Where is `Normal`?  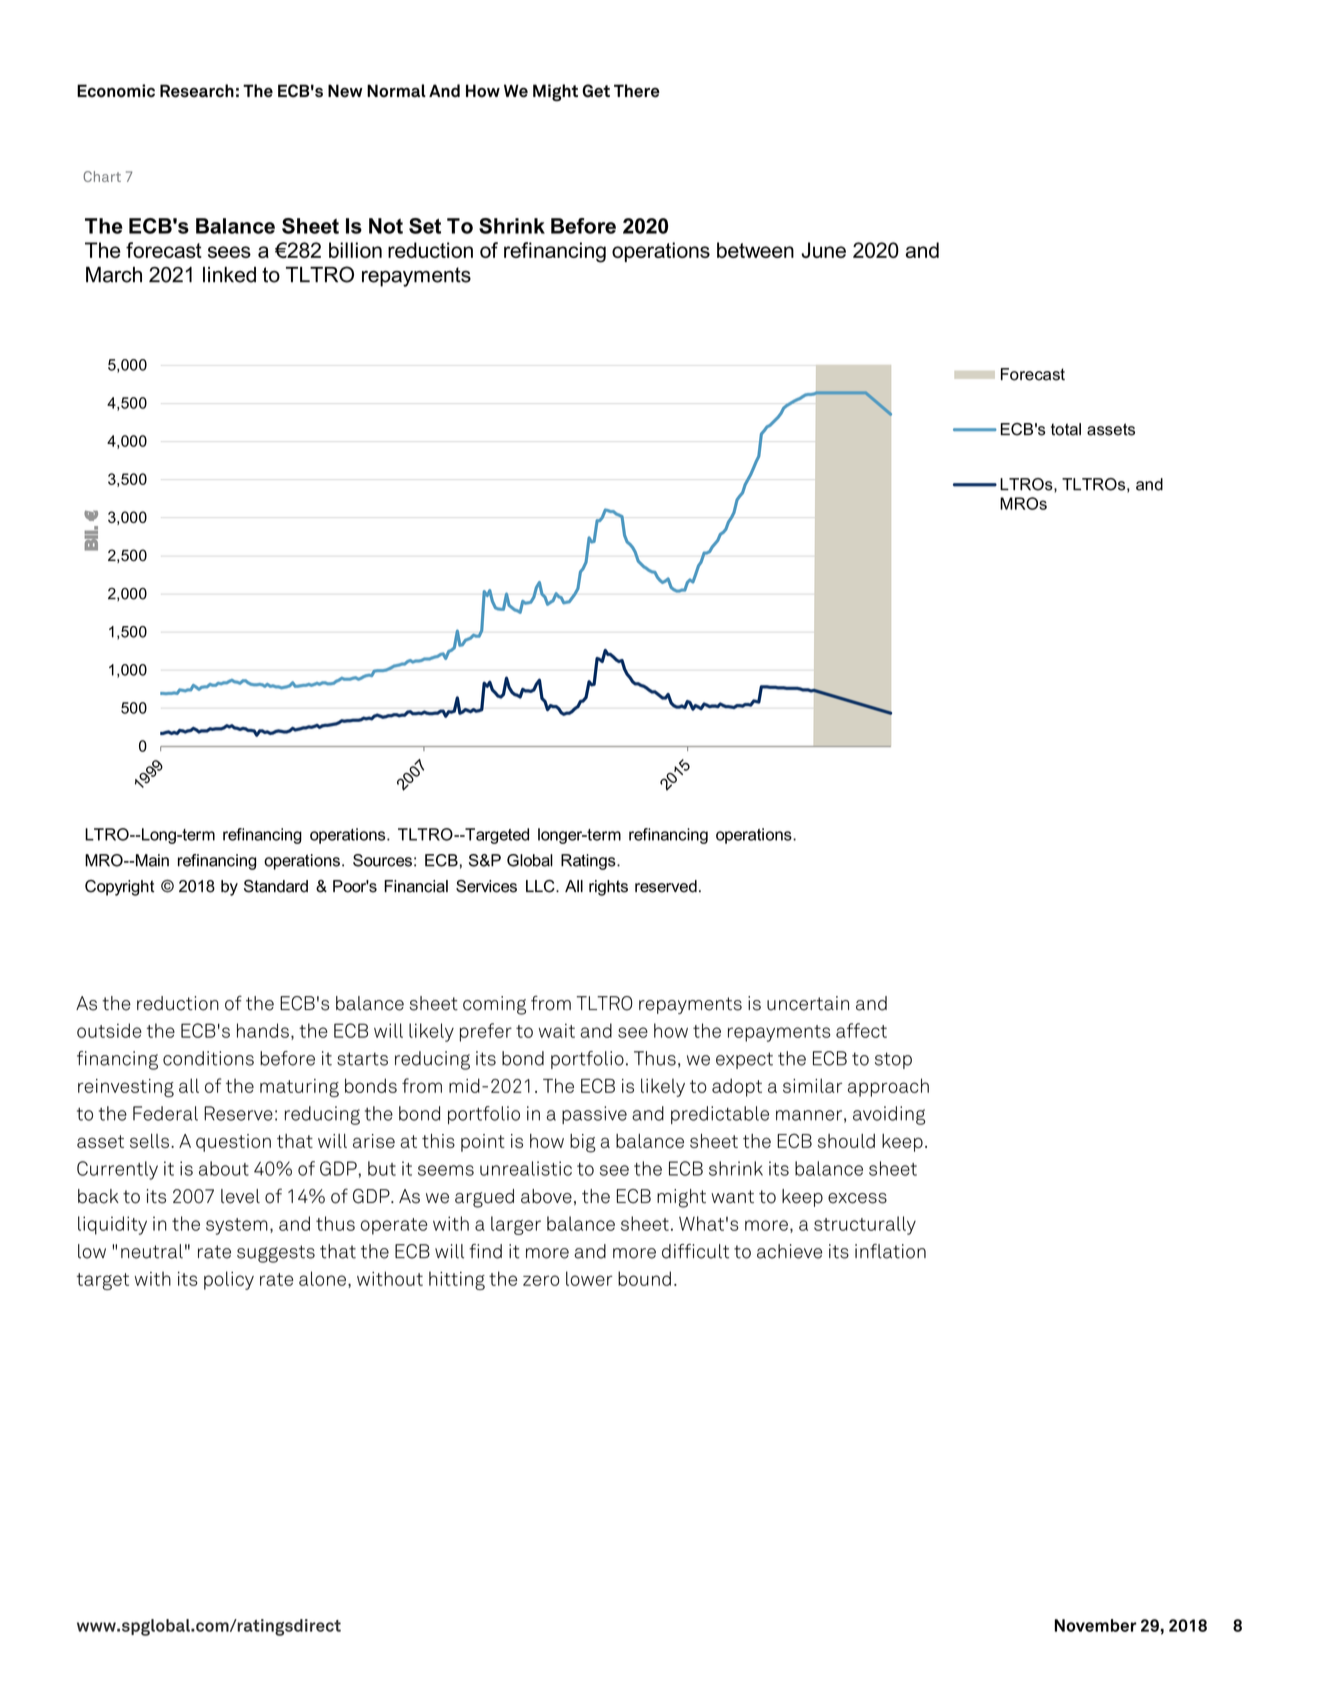 Normal is located at coordinates (396, 91).
